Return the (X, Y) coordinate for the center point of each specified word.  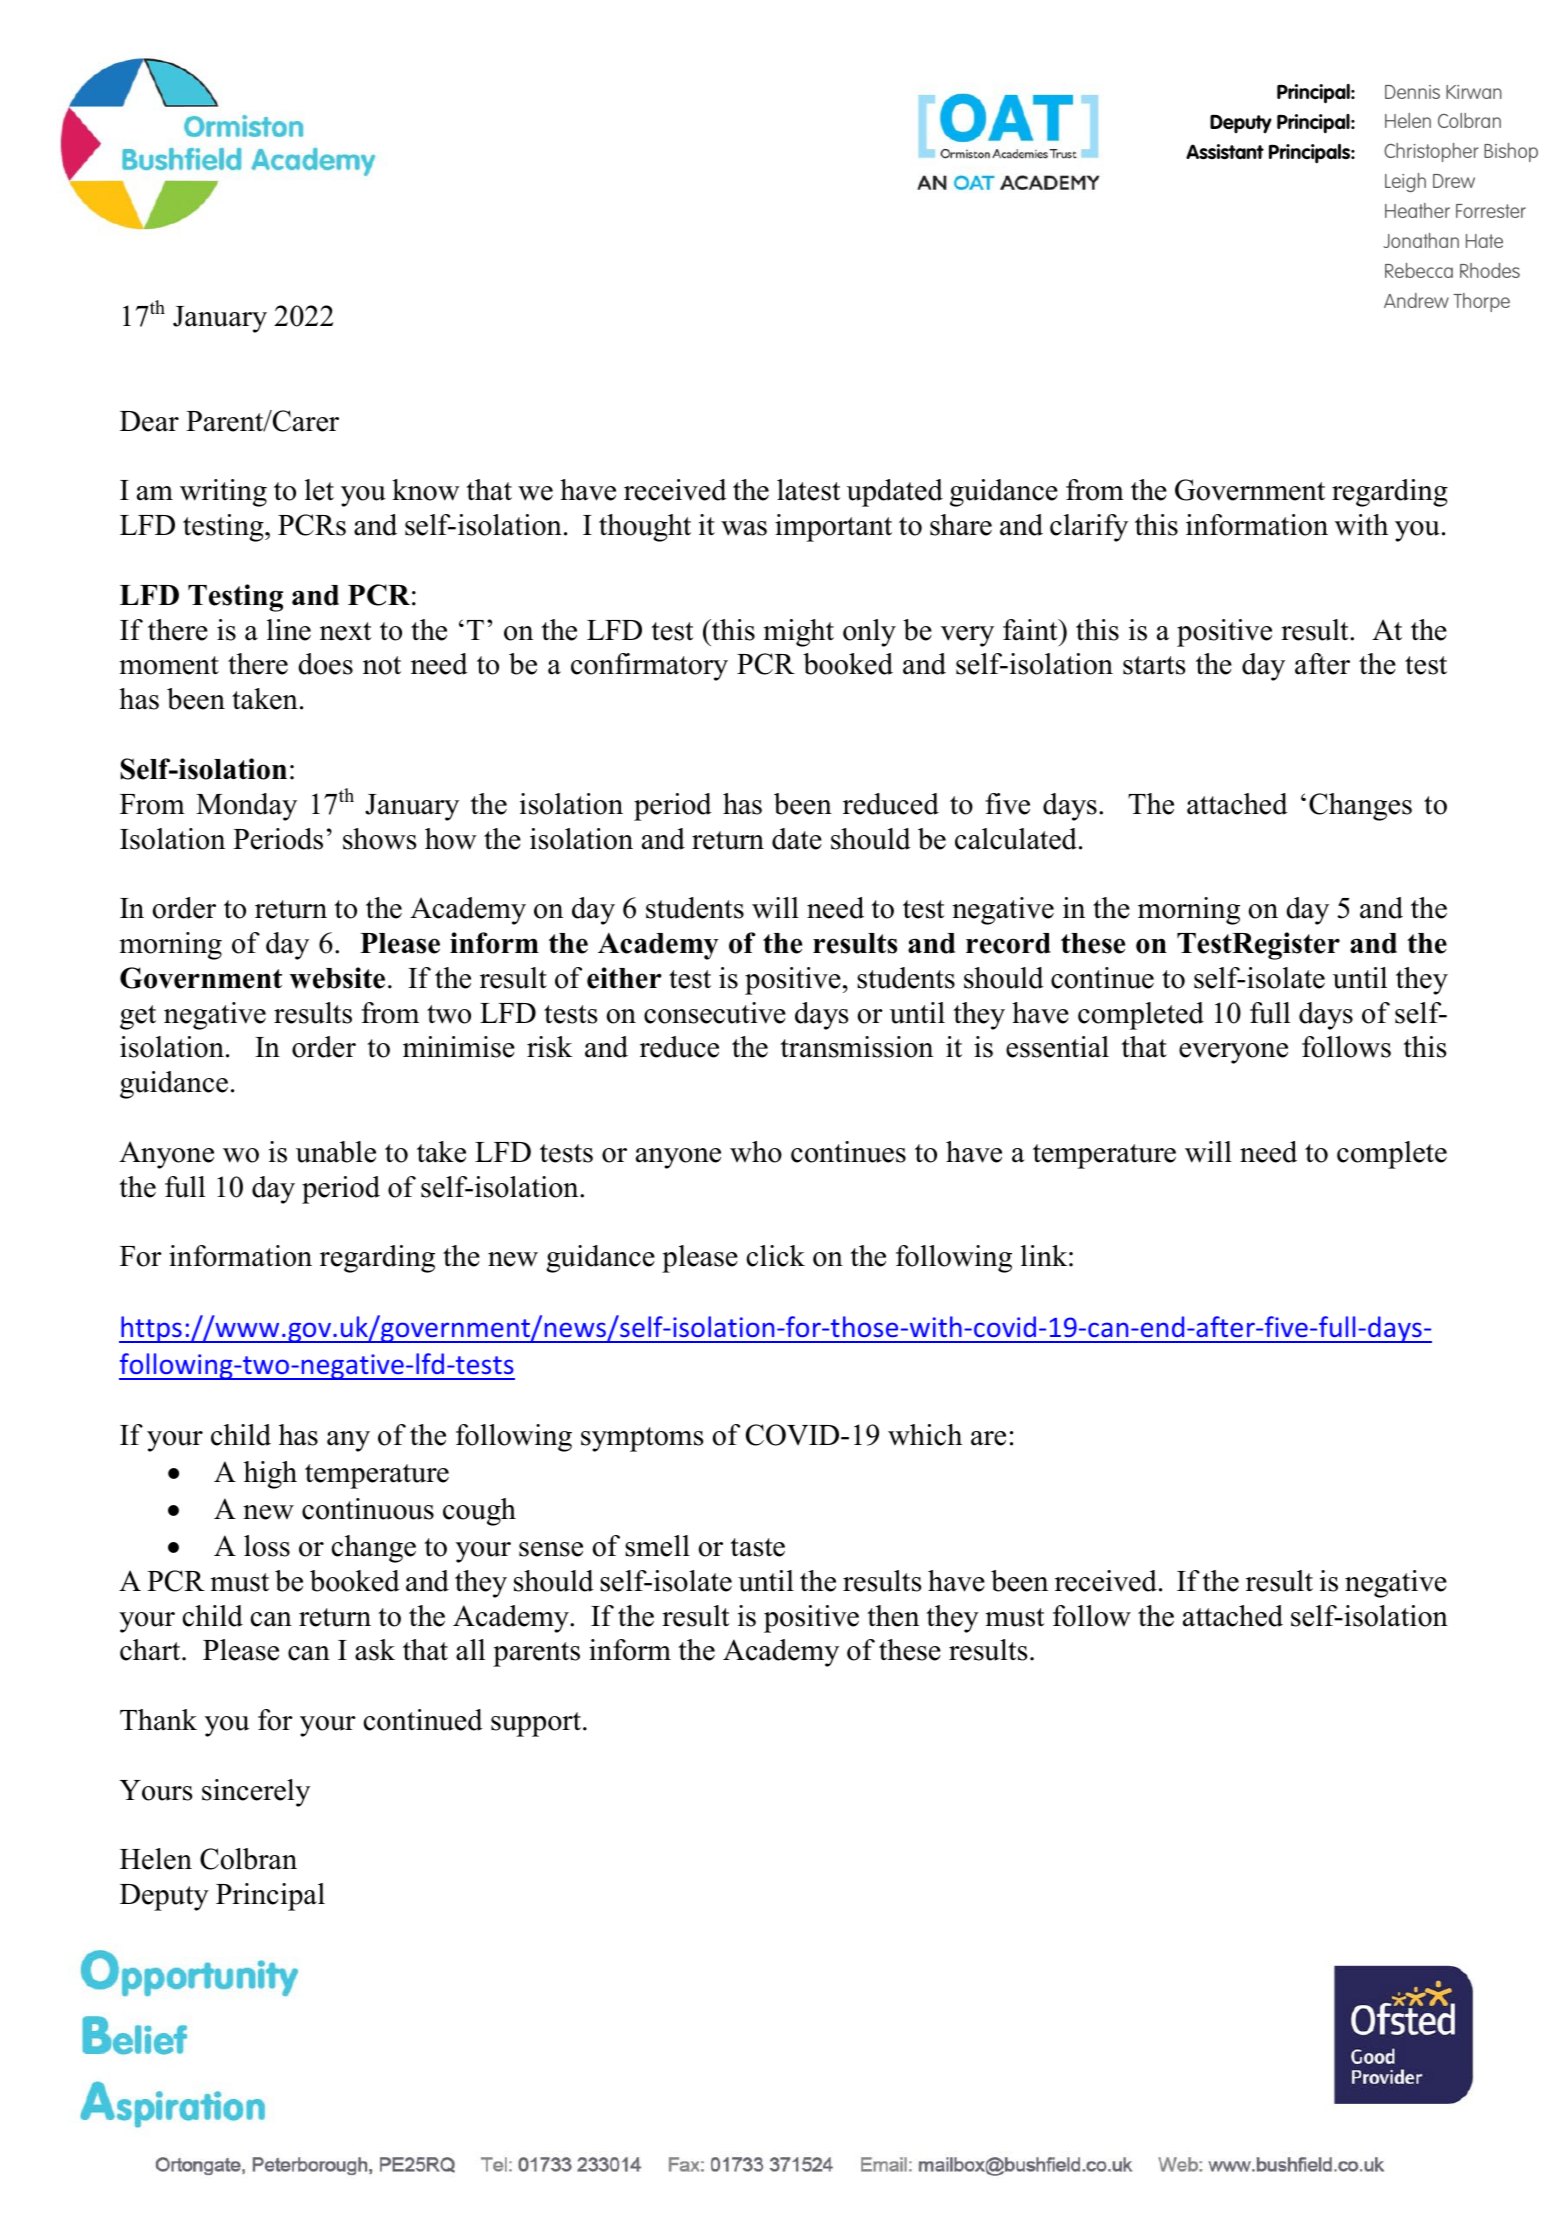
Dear (149, 421)
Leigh (1405, 182)
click (776, 1256)
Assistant (1225, 152)
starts (1154, 665)
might (799, 633)
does (325, 664)
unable (336, 1152)
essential (1057, 1047)
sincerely (256, 1793)
